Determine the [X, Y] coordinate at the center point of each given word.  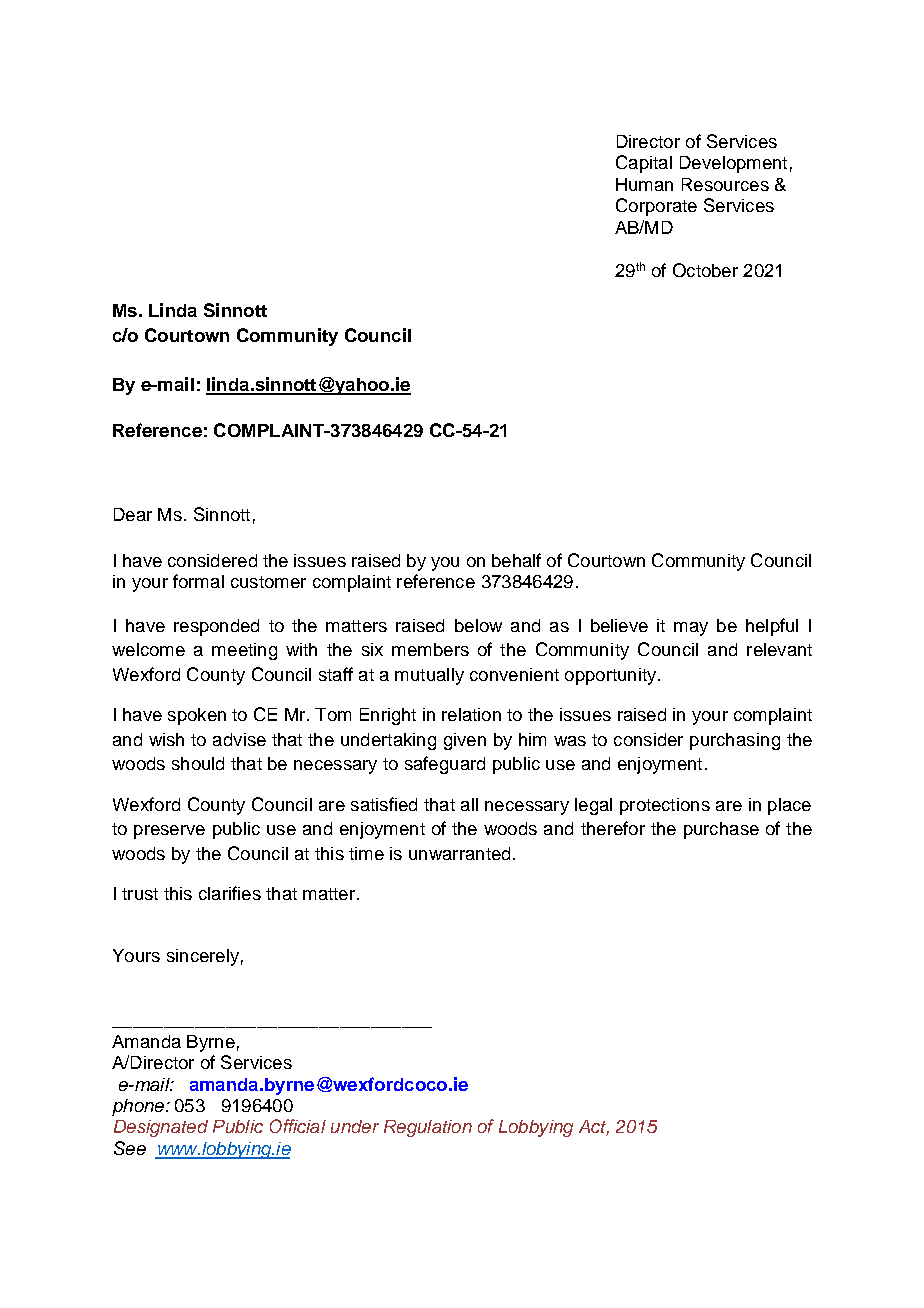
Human [644, 184]
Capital [644, 164]
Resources [725, 184]
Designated [161, 1128]
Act [594, 1128]
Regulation [428, 1128]
